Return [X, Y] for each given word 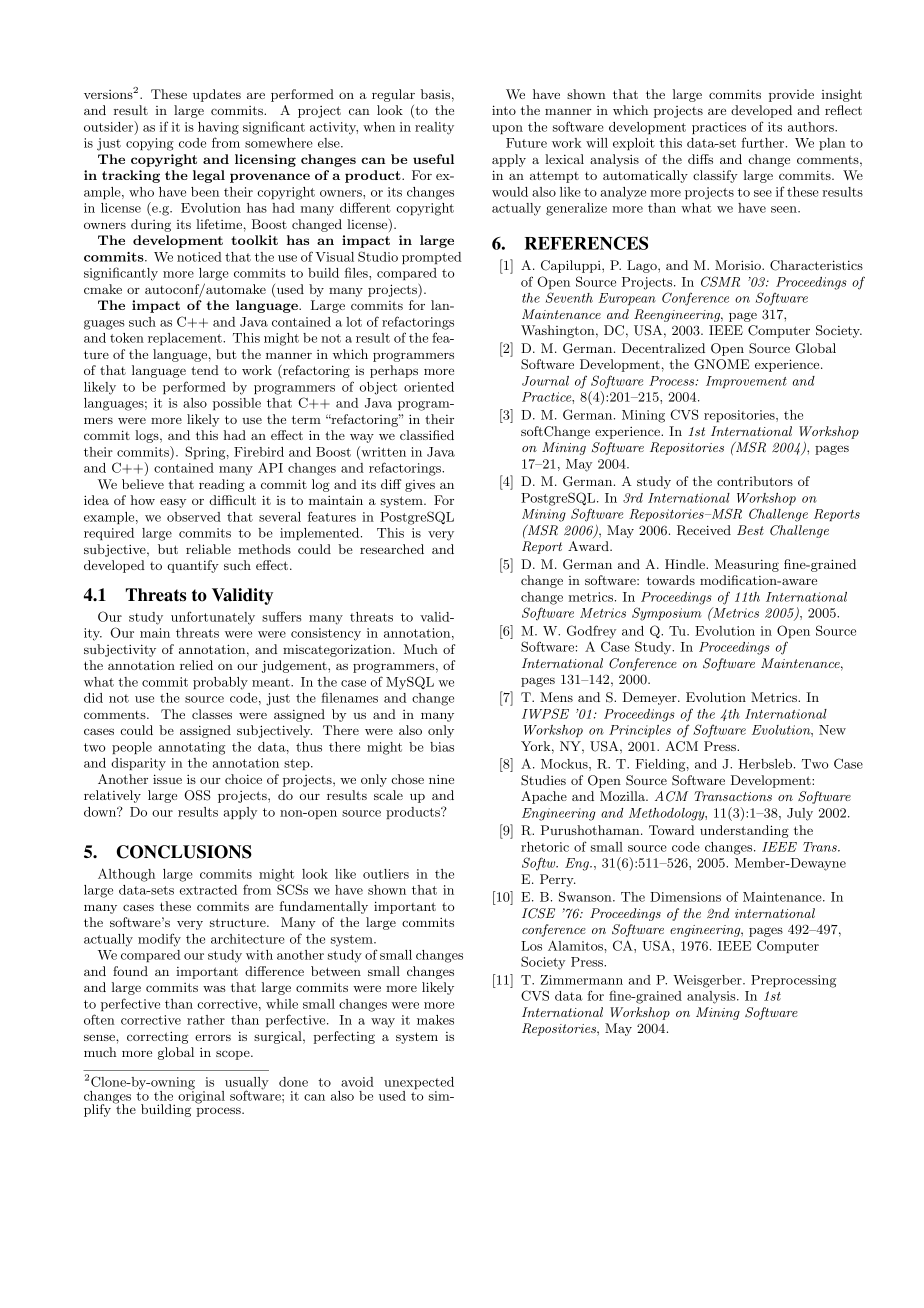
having [218, 128]
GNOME [721, 364]
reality [434, 128]
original [201, 1096]
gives [420, 486]
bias [442, 747]
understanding [744, 831]
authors [812, 127]
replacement [186, 339]
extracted [208, 890]
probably [220, 683]
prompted [431, 258]
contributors [755, 481]
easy [173, 503]
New [832, 730]
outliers [386, 874]
